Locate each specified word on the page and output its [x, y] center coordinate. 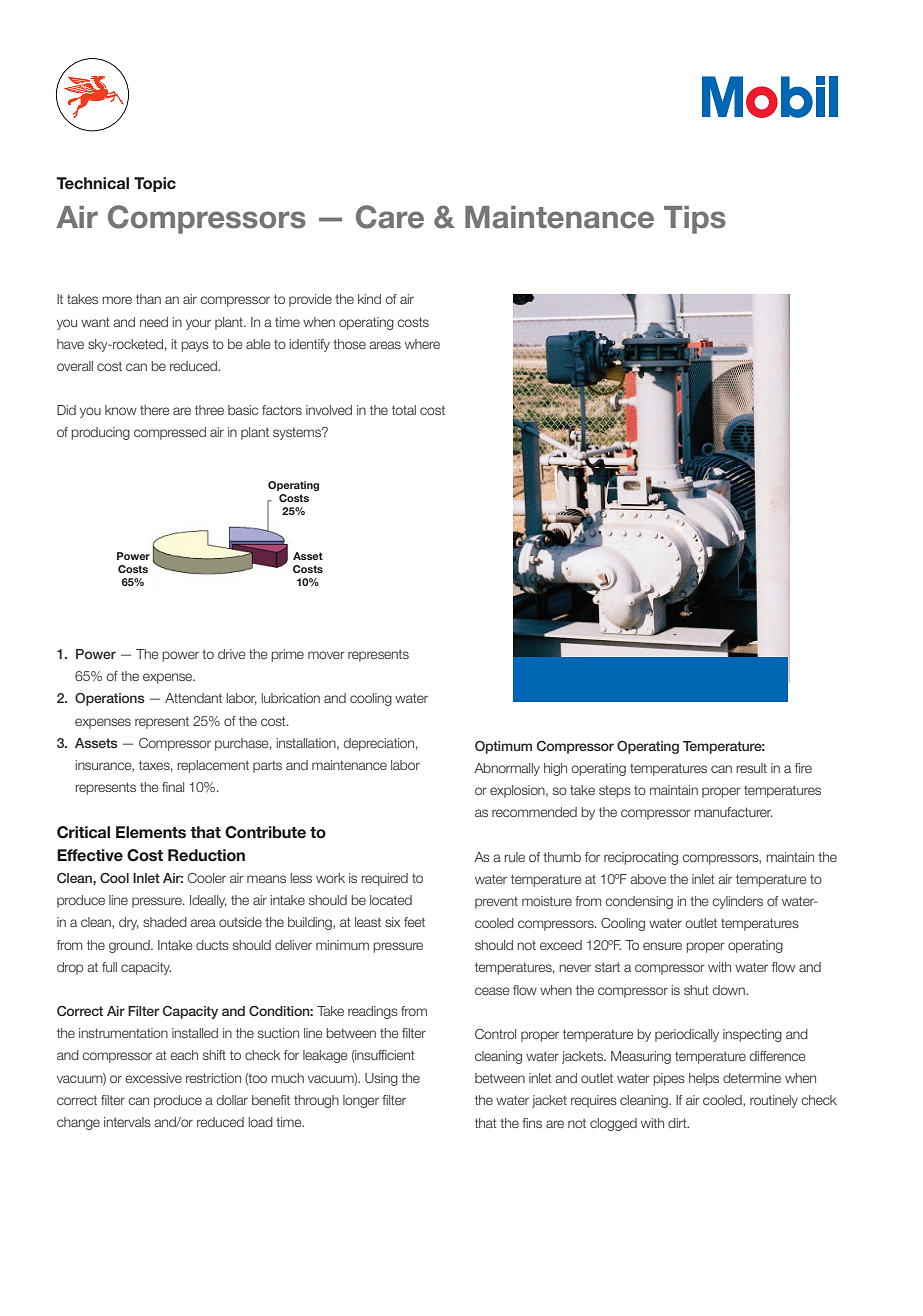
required [384, 879]
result [751, 768]
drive [232, 654]
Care [390, 217]
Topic [155, 184]
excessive [153, 1078]
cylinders [737, 902]
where [422, 344]
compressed [170, 433]
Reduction [206, 855]
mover [326, 655]
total [404, 410]
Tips [695, 220]
